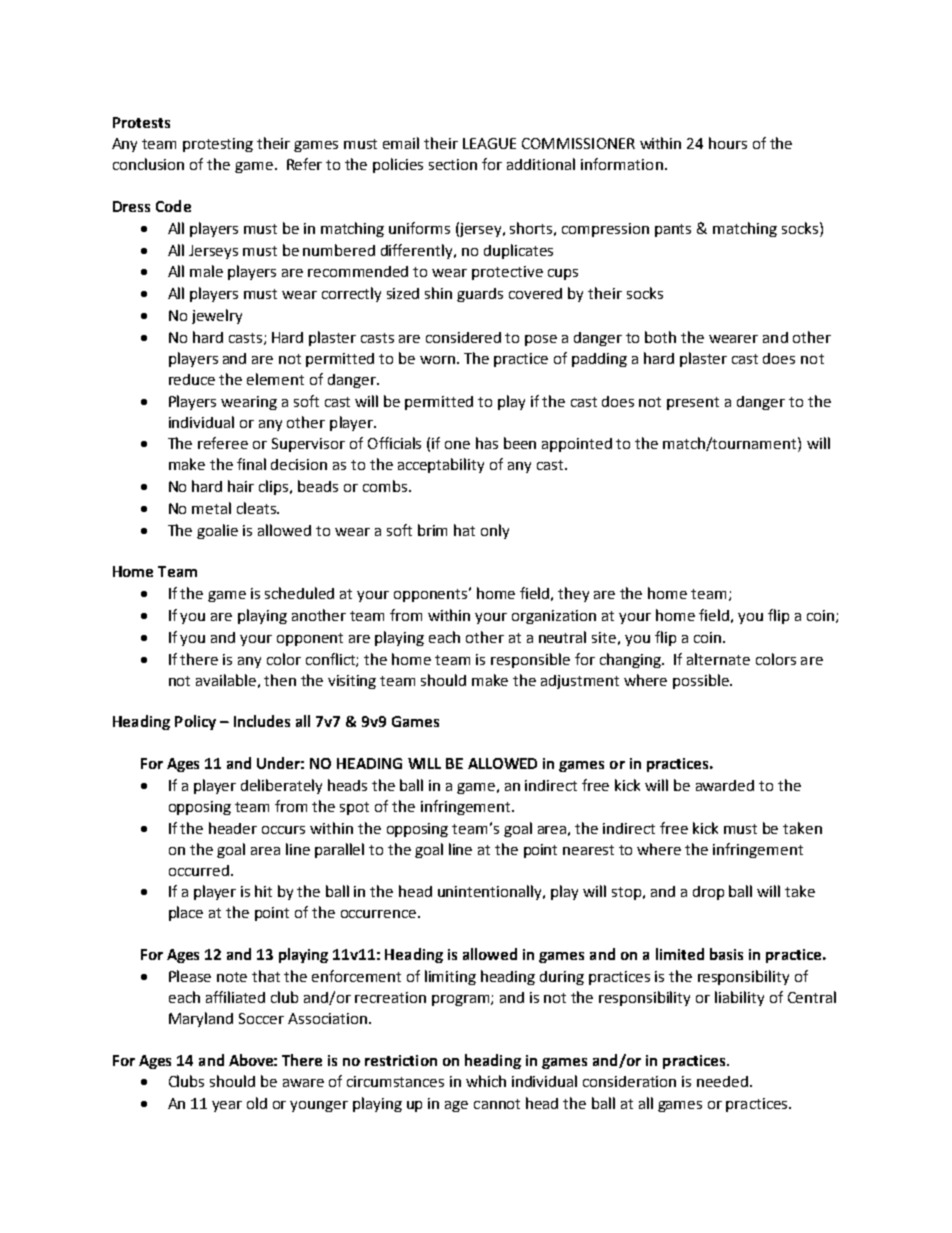  I want to click on year, so click(227, 1106).
